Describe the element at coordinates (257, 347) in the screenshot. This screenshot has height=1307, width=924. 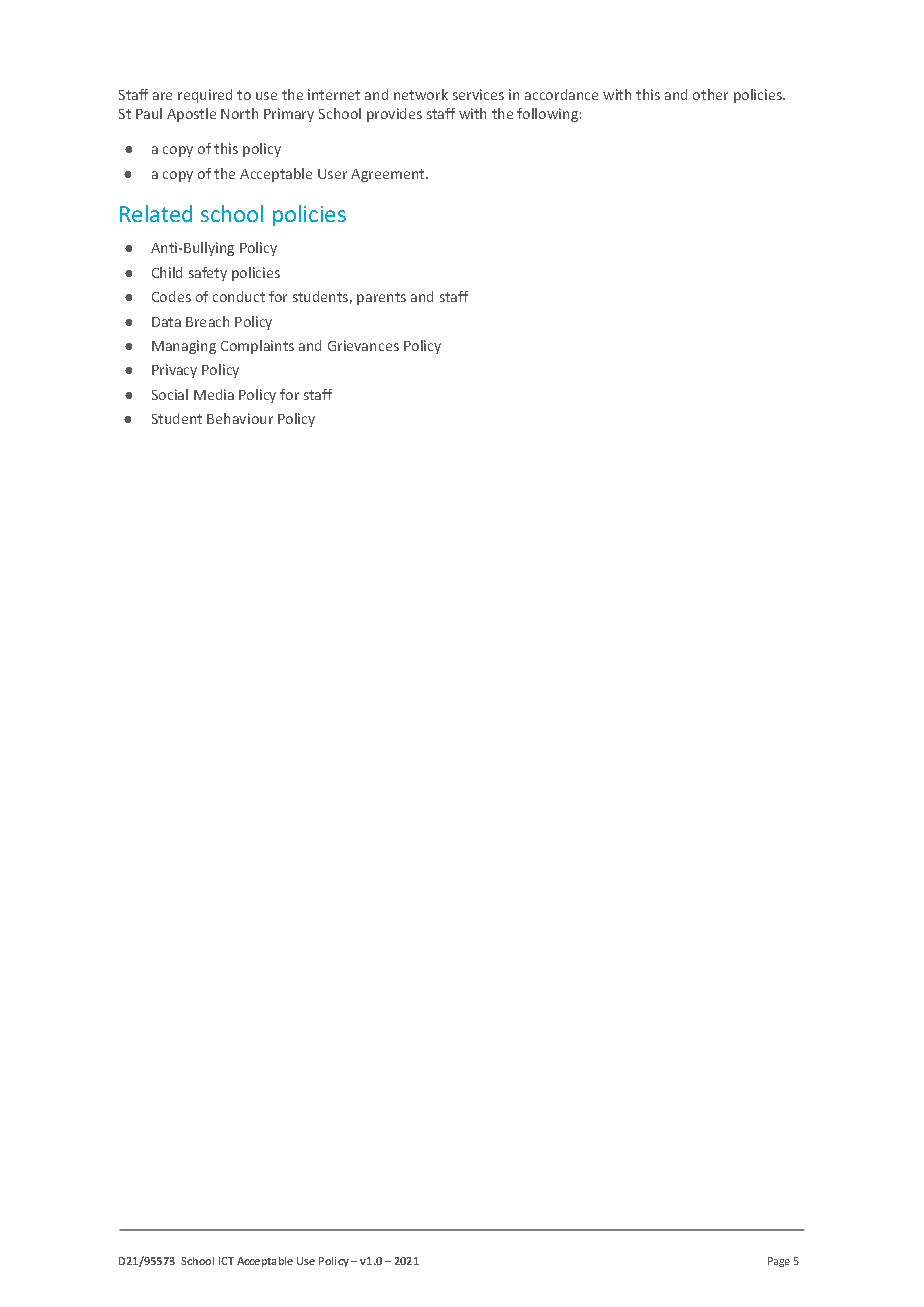
I see `Complaints` at that location.
